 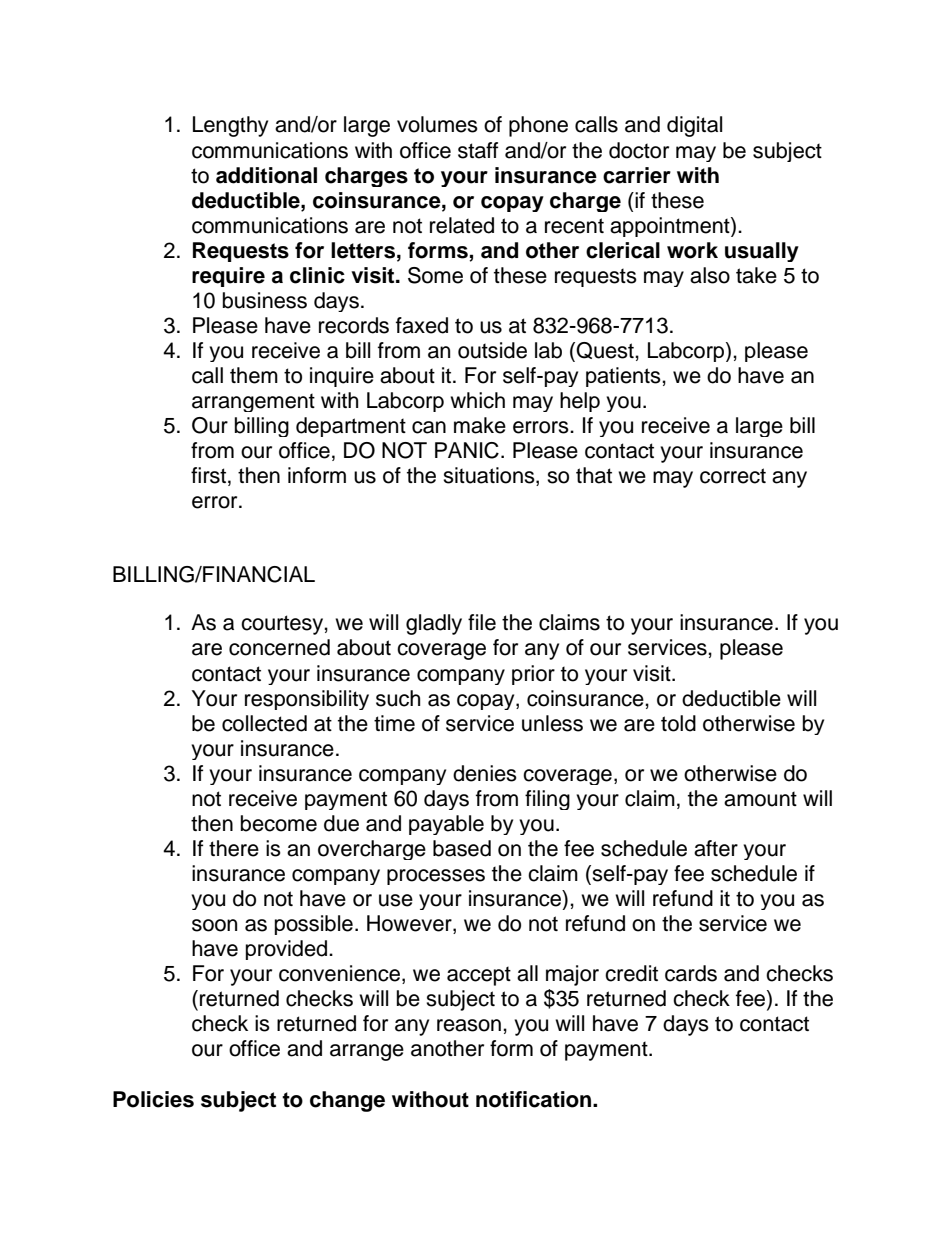 I want to click on digital, so click(x=694, y=126).
